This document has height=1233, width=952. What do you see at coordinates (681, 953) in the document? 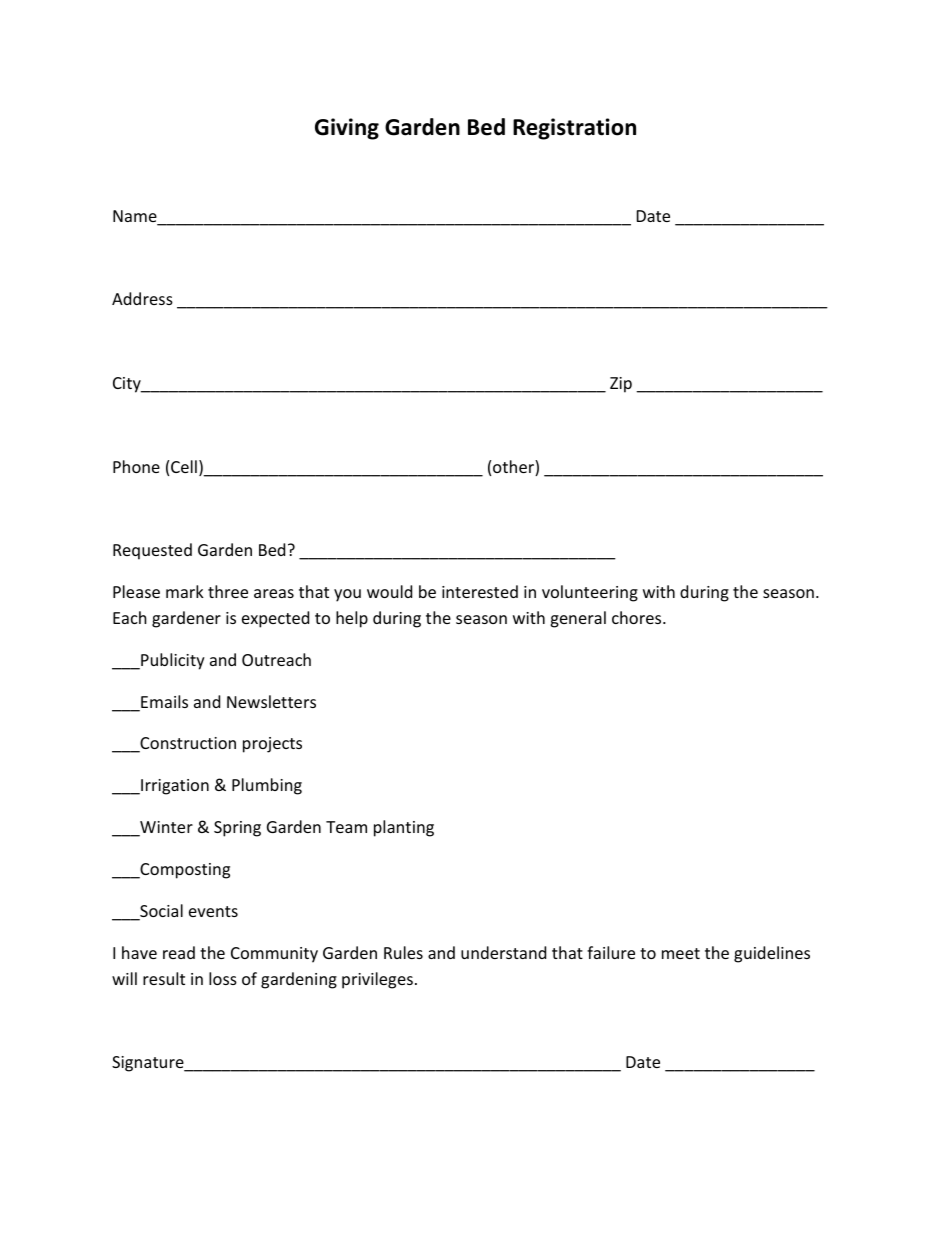
I see `meet` at bounding box center [681, 953].
